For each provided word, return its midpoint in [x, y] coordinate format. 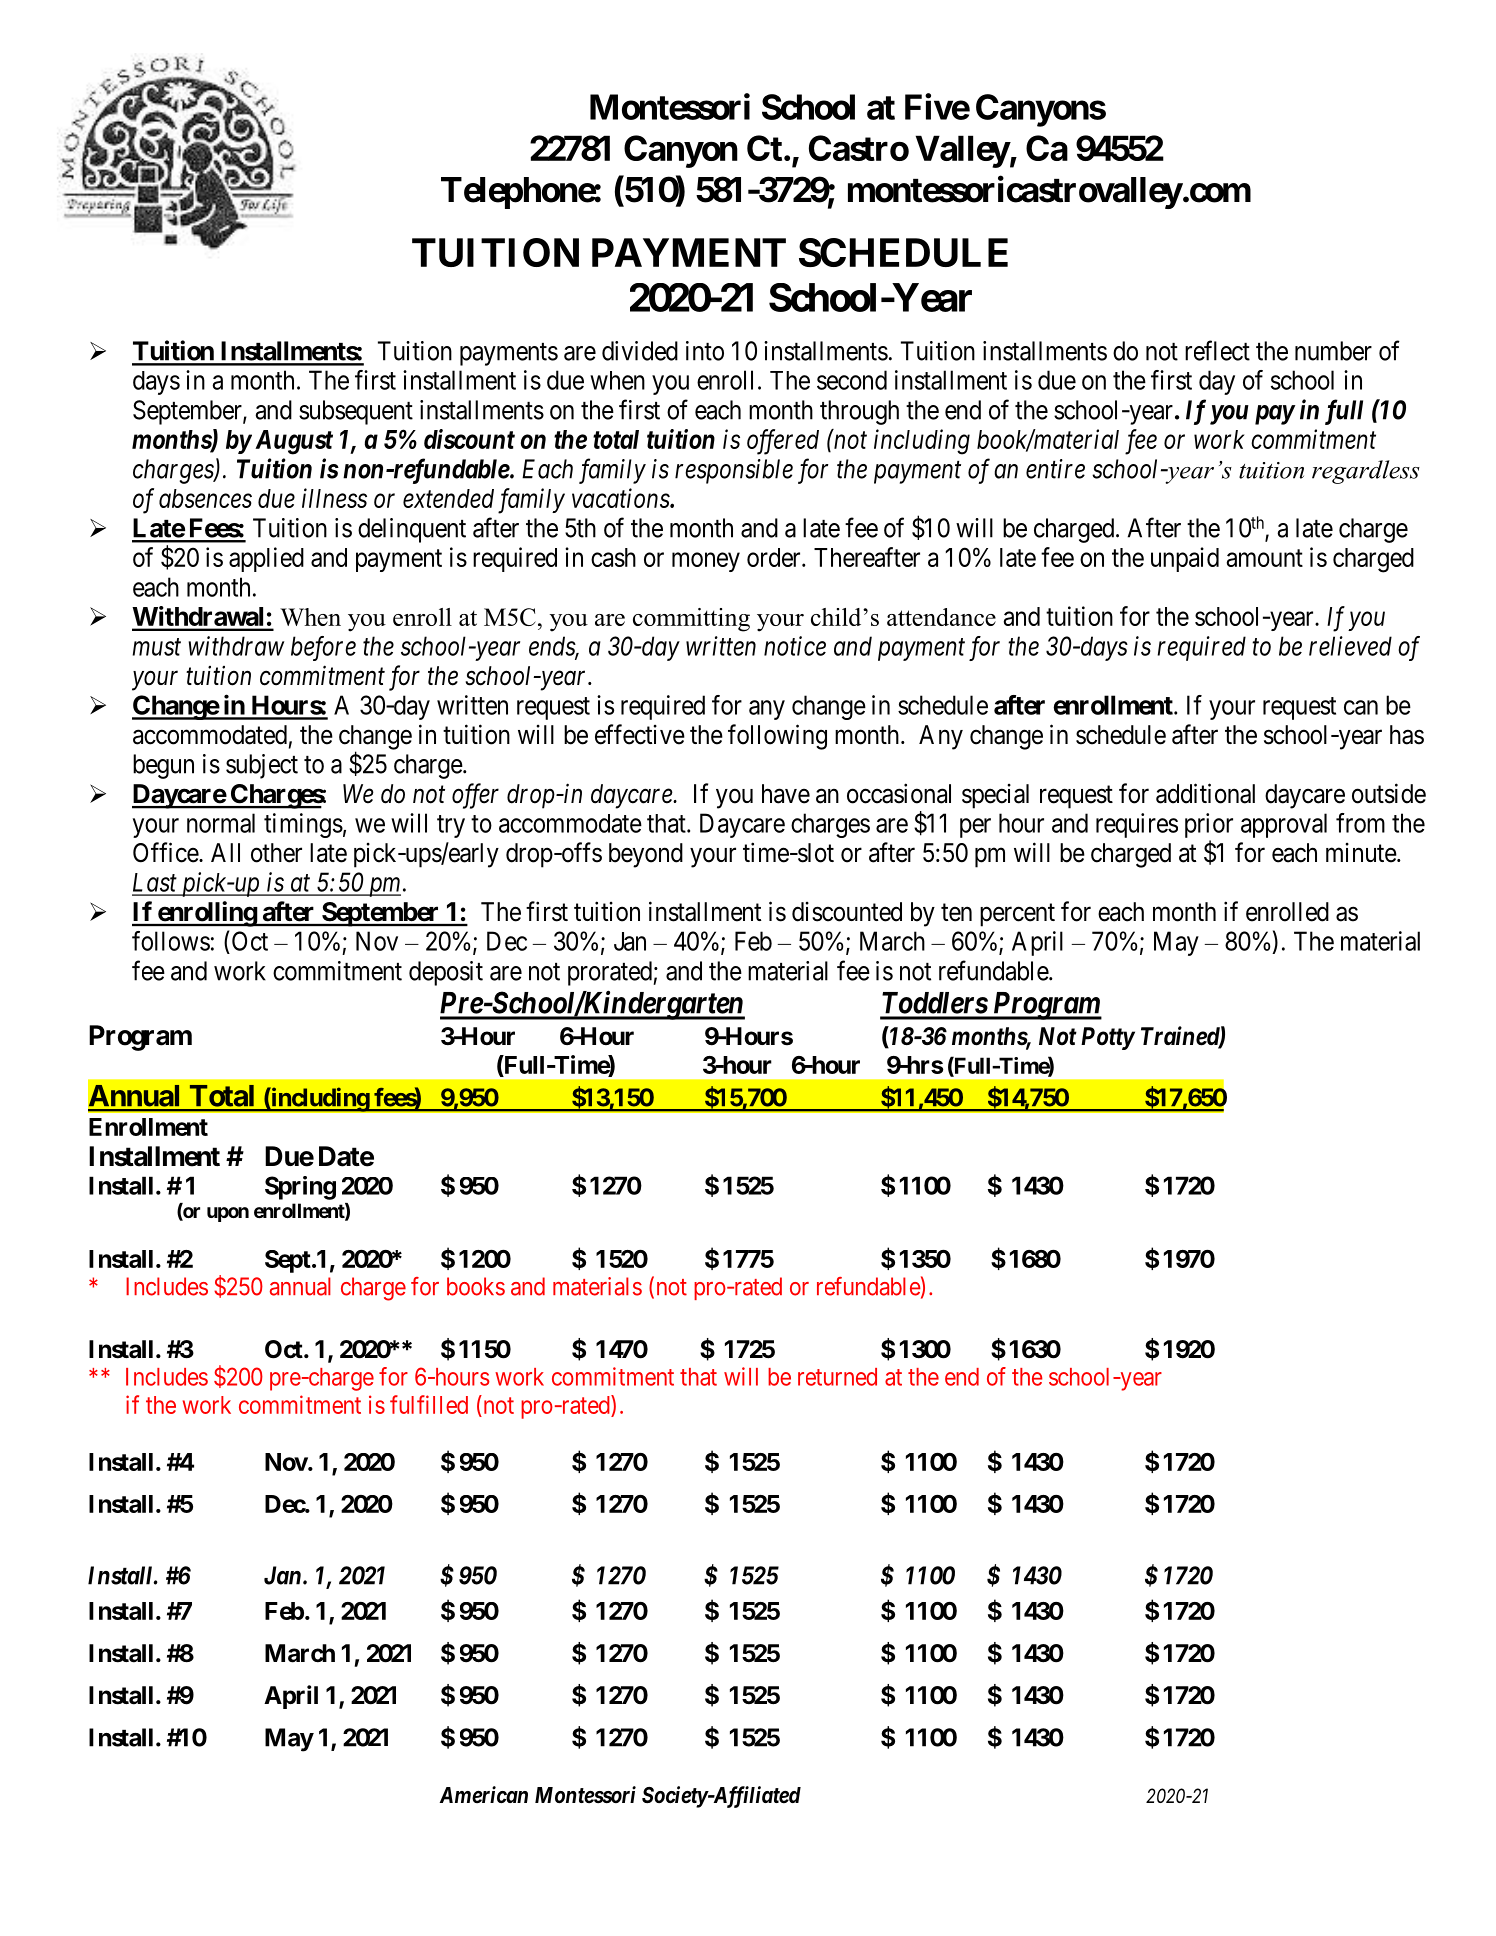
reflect [1217, 350]
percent [1017, 915]
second [852, 380]
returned [837, 1377]
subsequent [356, 412]
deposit [446, 973]
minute [1362, 853]
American [484, 1795]
